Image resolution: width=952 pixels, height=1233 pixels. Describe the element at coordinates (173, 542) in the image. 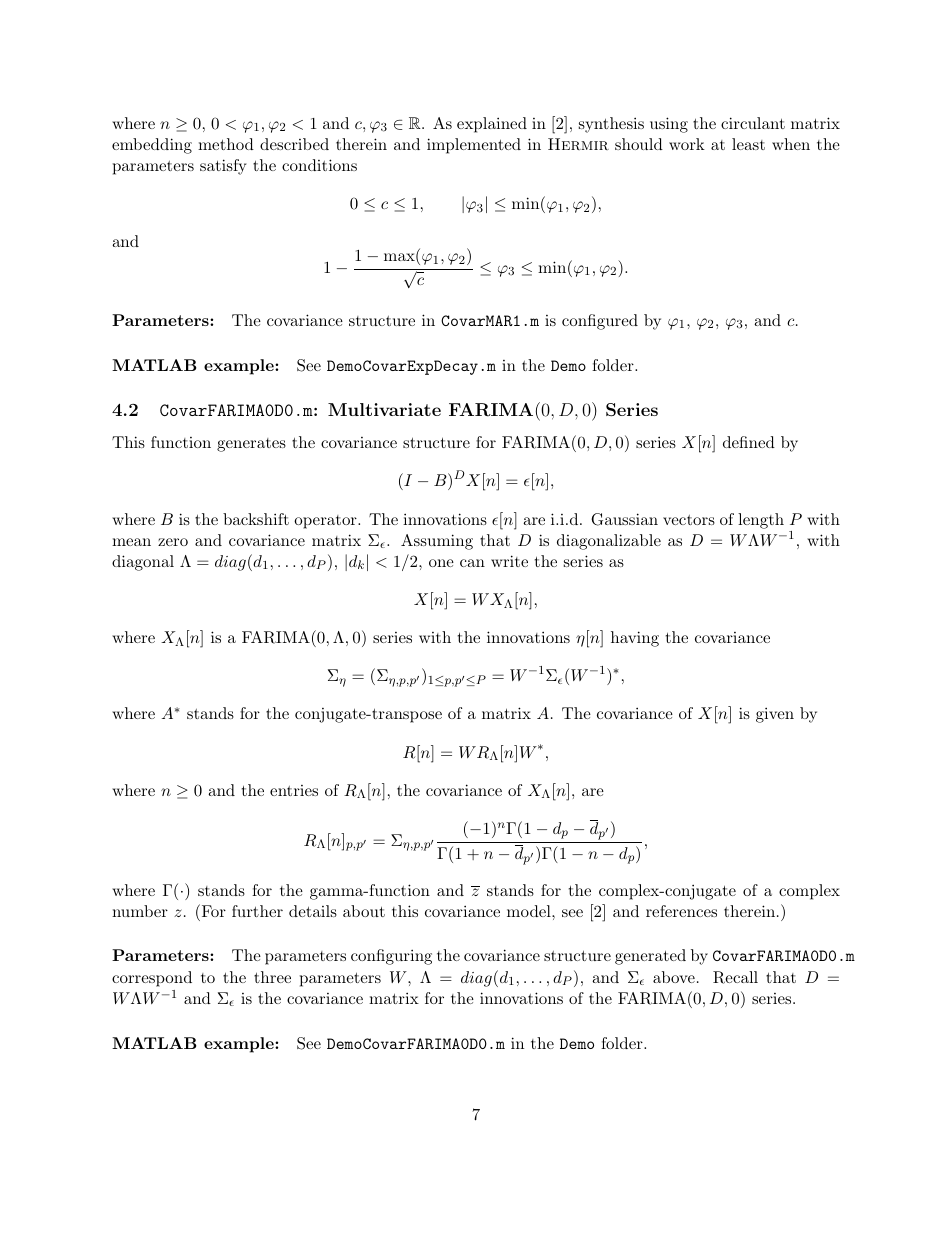

I see `zero` at that location.
